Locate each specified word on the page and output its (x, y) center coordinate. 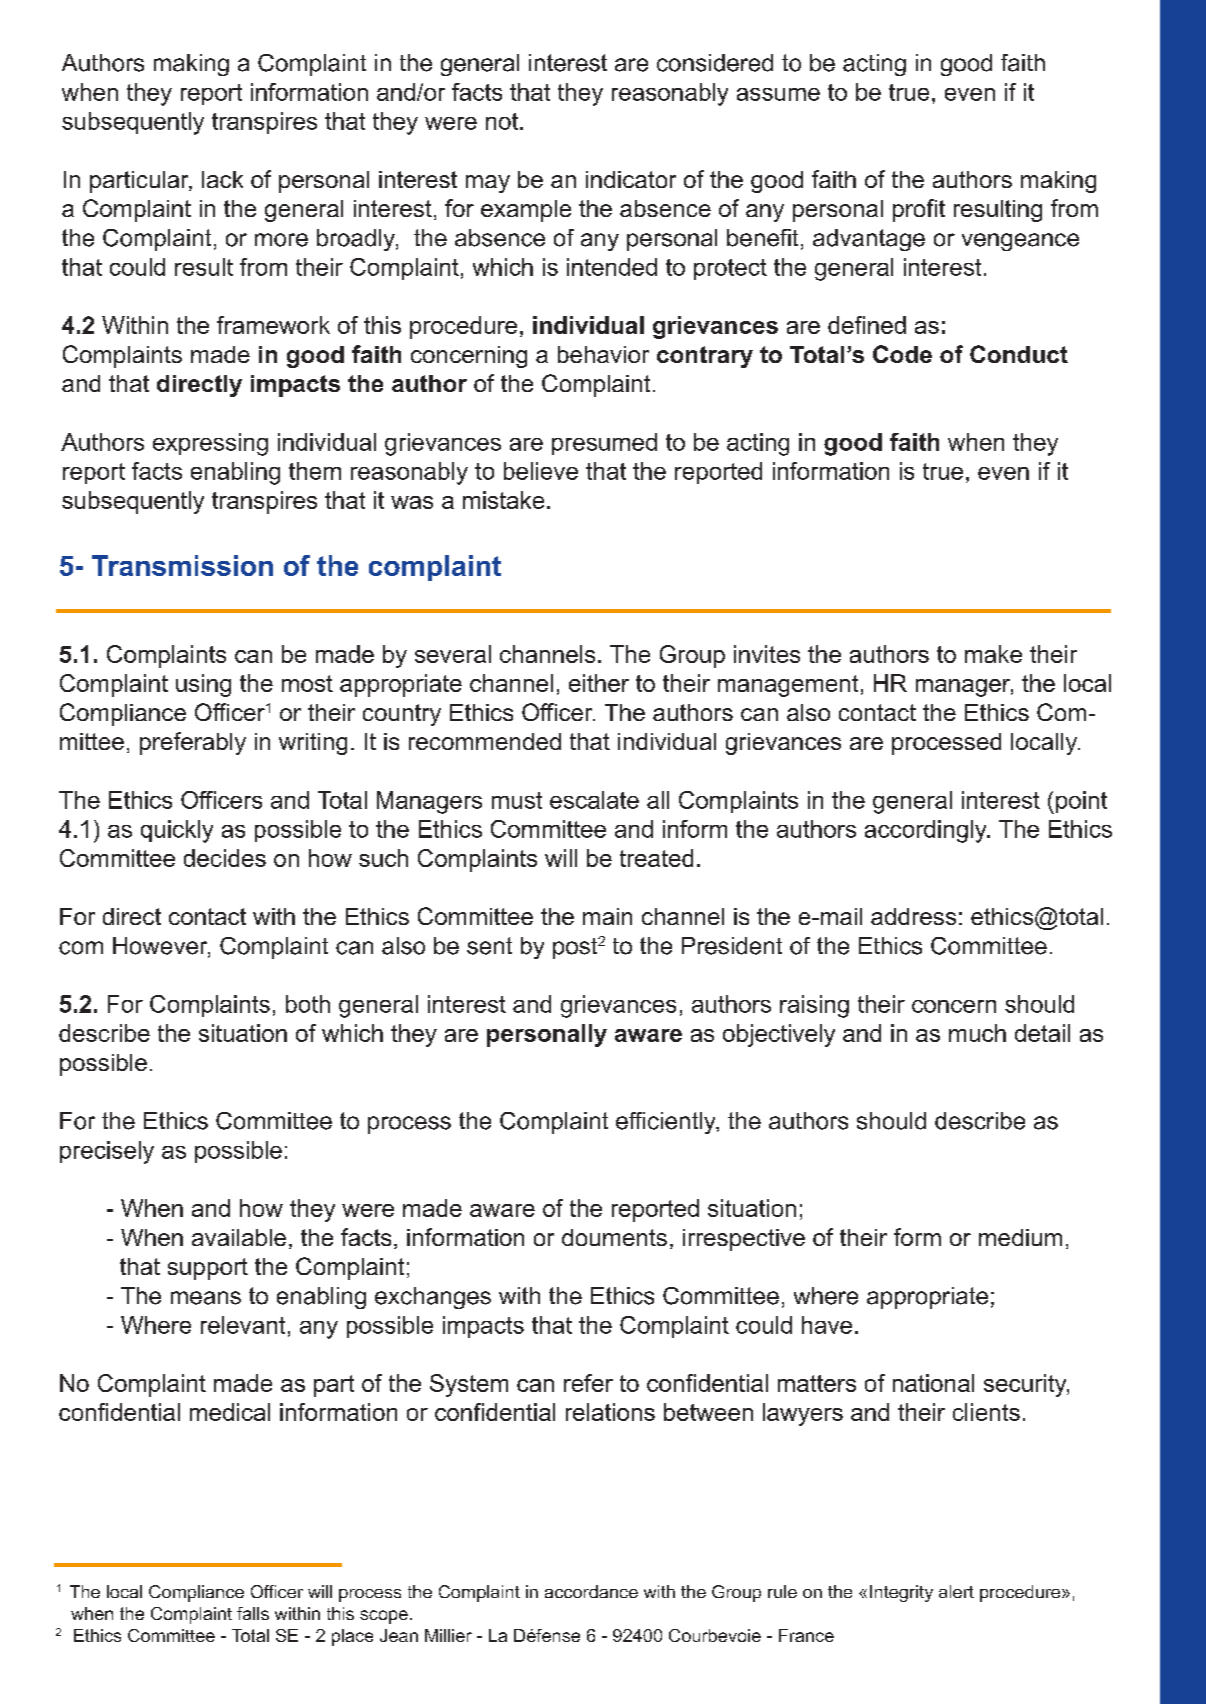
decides (225, 858)
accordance (591, 1591)
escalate (594, 800)
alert (956, 1591)
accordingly (927, 831)
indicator (631, 179)
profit (919, 210)
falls (253, 1613)
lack (222, 179)
